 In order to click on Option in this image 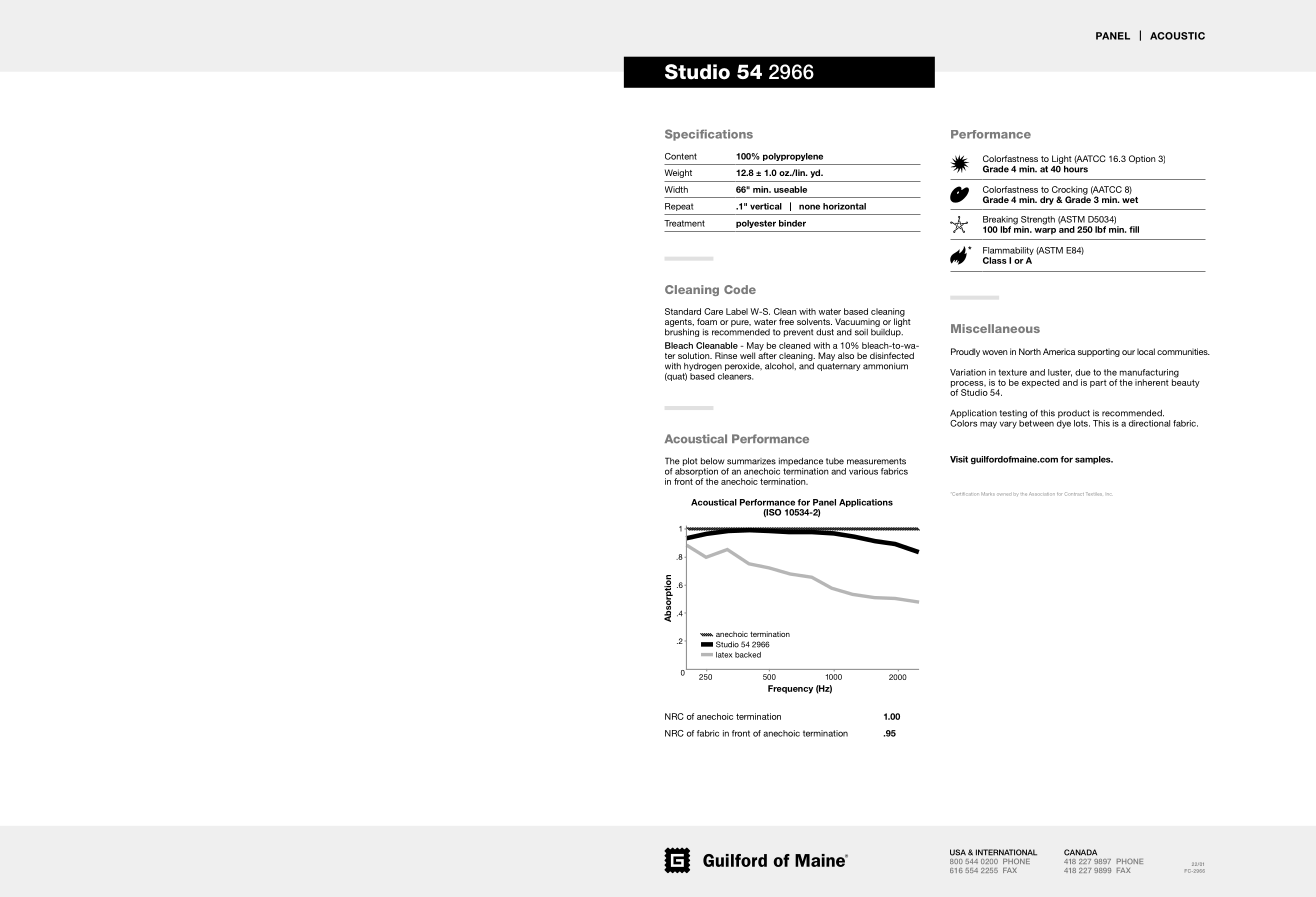, I will do `click(1142, 159)`.
